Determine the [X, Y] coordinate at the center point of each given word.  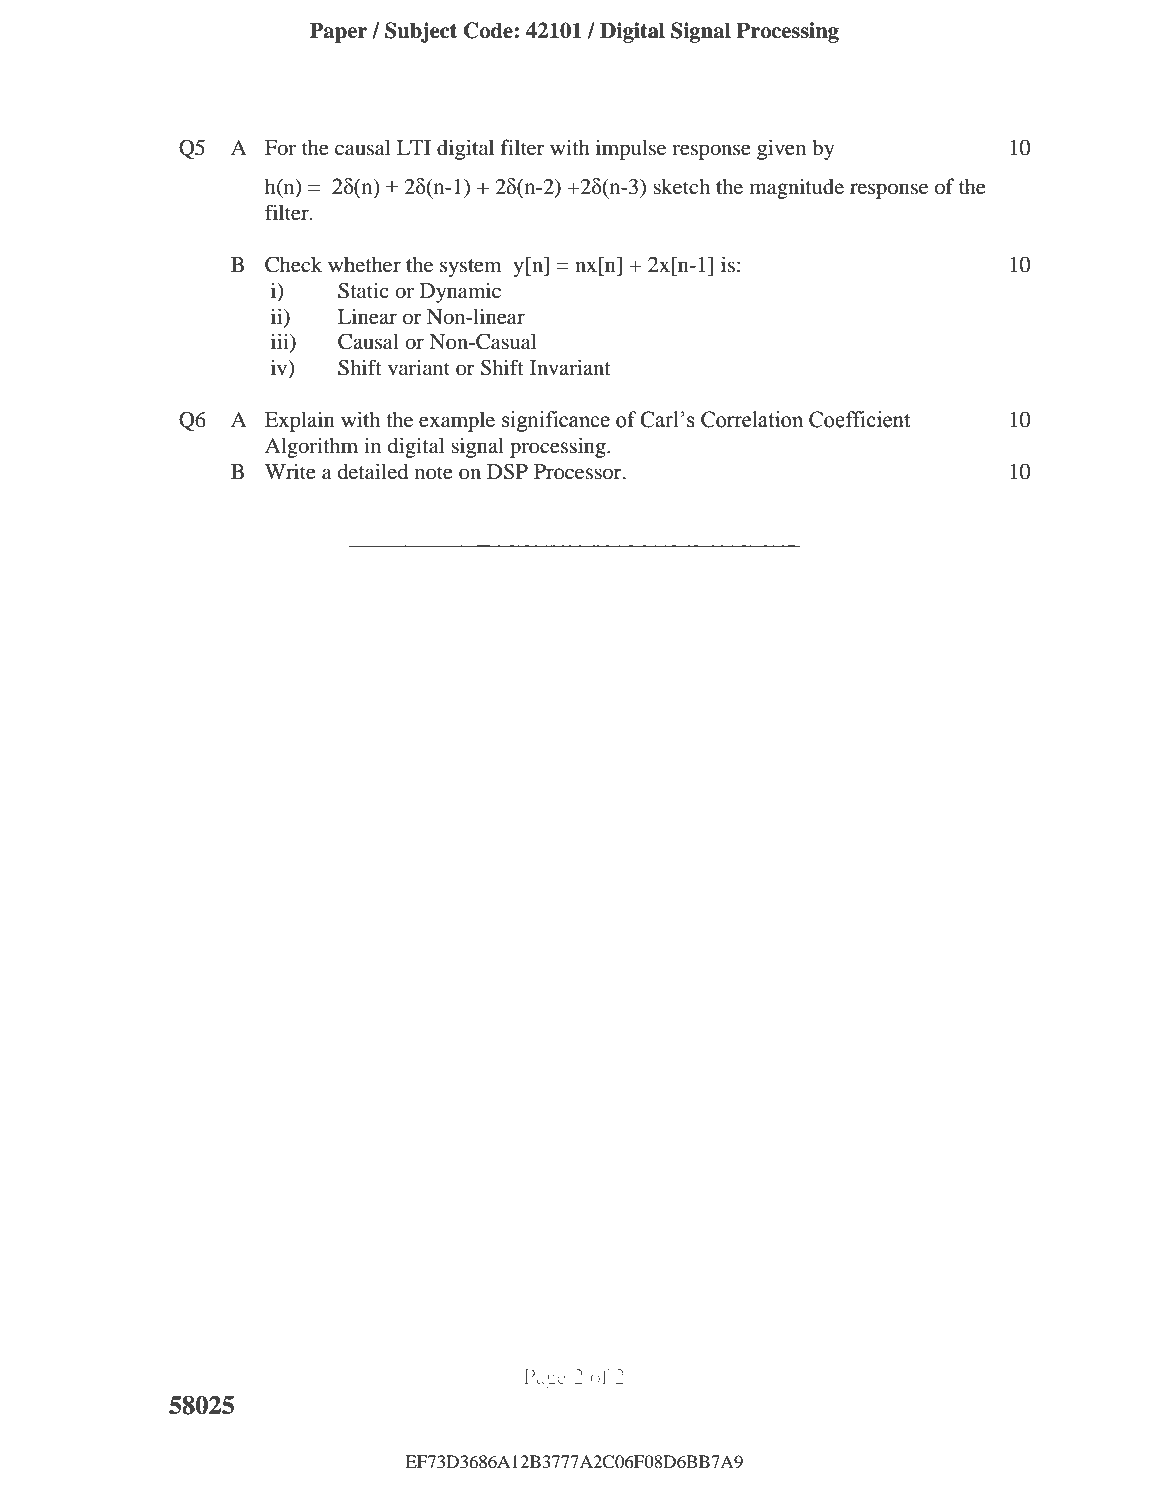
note [434, 473]
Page [545, 1379]
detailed [373, 471]
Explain [300, 421]
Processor [579, 472]
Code [489, 30]
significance [556, 421]
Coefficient [860, 419]
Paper [338, 32]
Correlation [752, 419]
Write [290, 471]
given [782, 149]
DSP [507, 471]
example [457, 422]
